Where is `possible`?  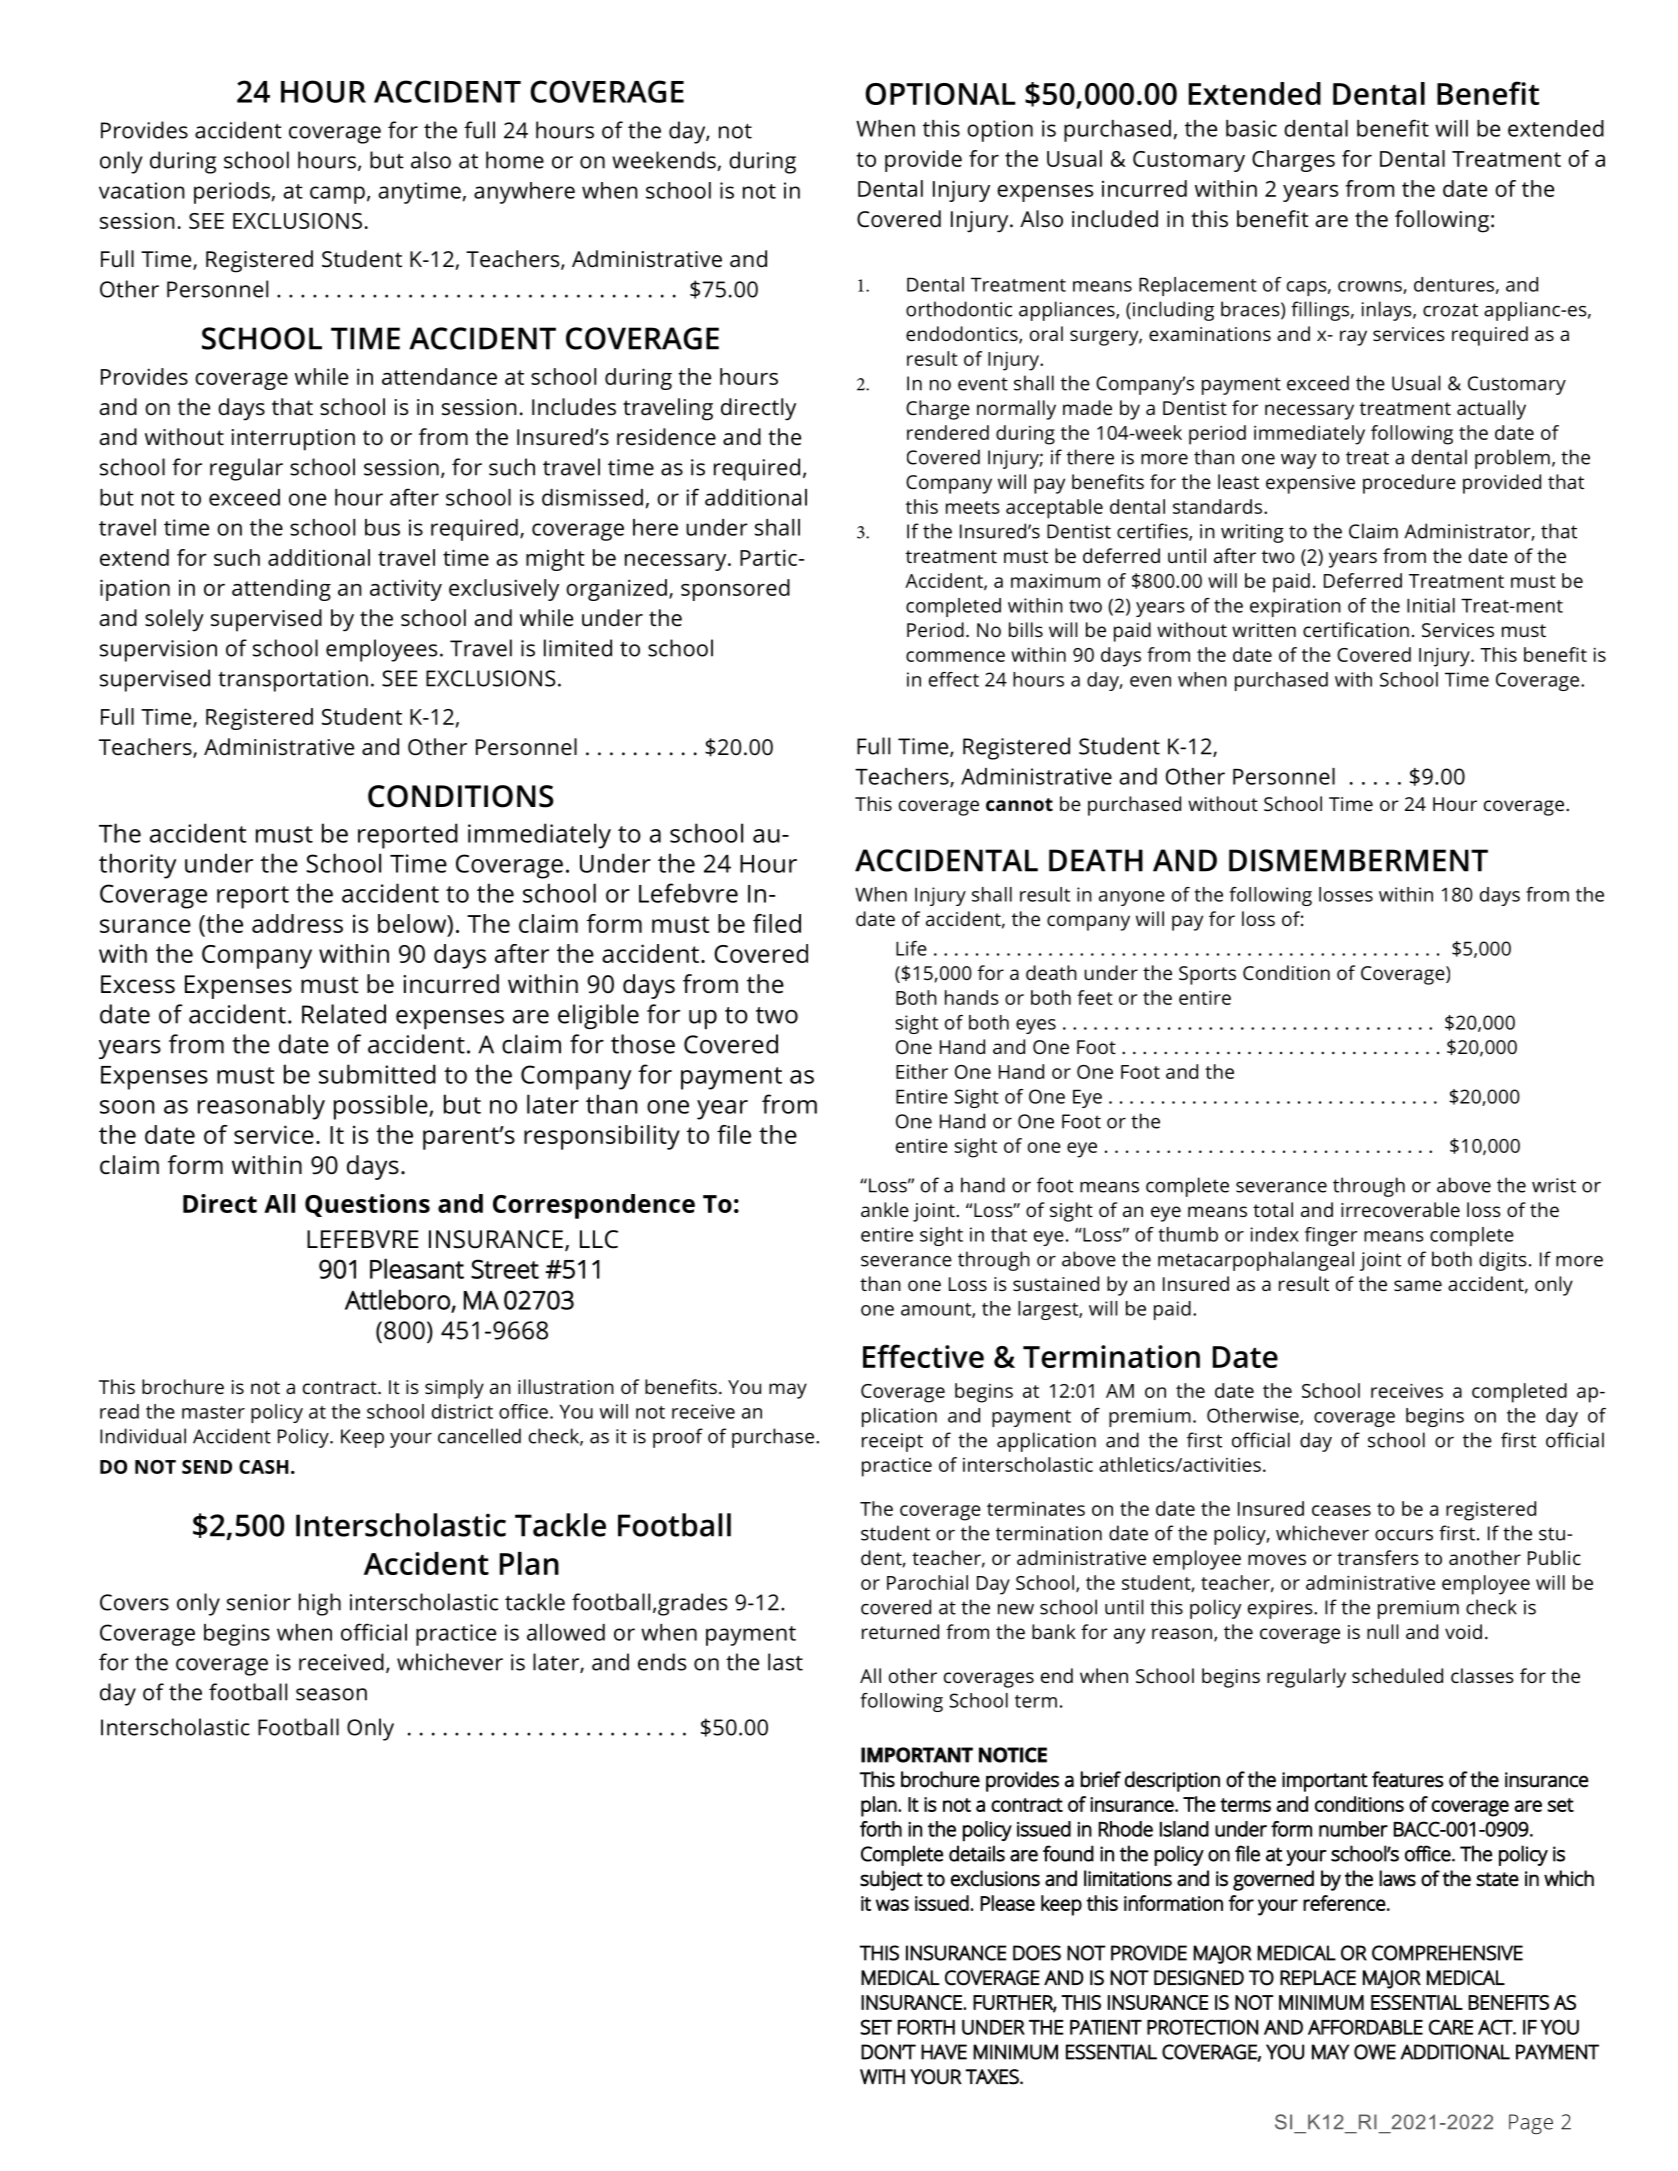 possible is located at coordinates (382, 1107).
